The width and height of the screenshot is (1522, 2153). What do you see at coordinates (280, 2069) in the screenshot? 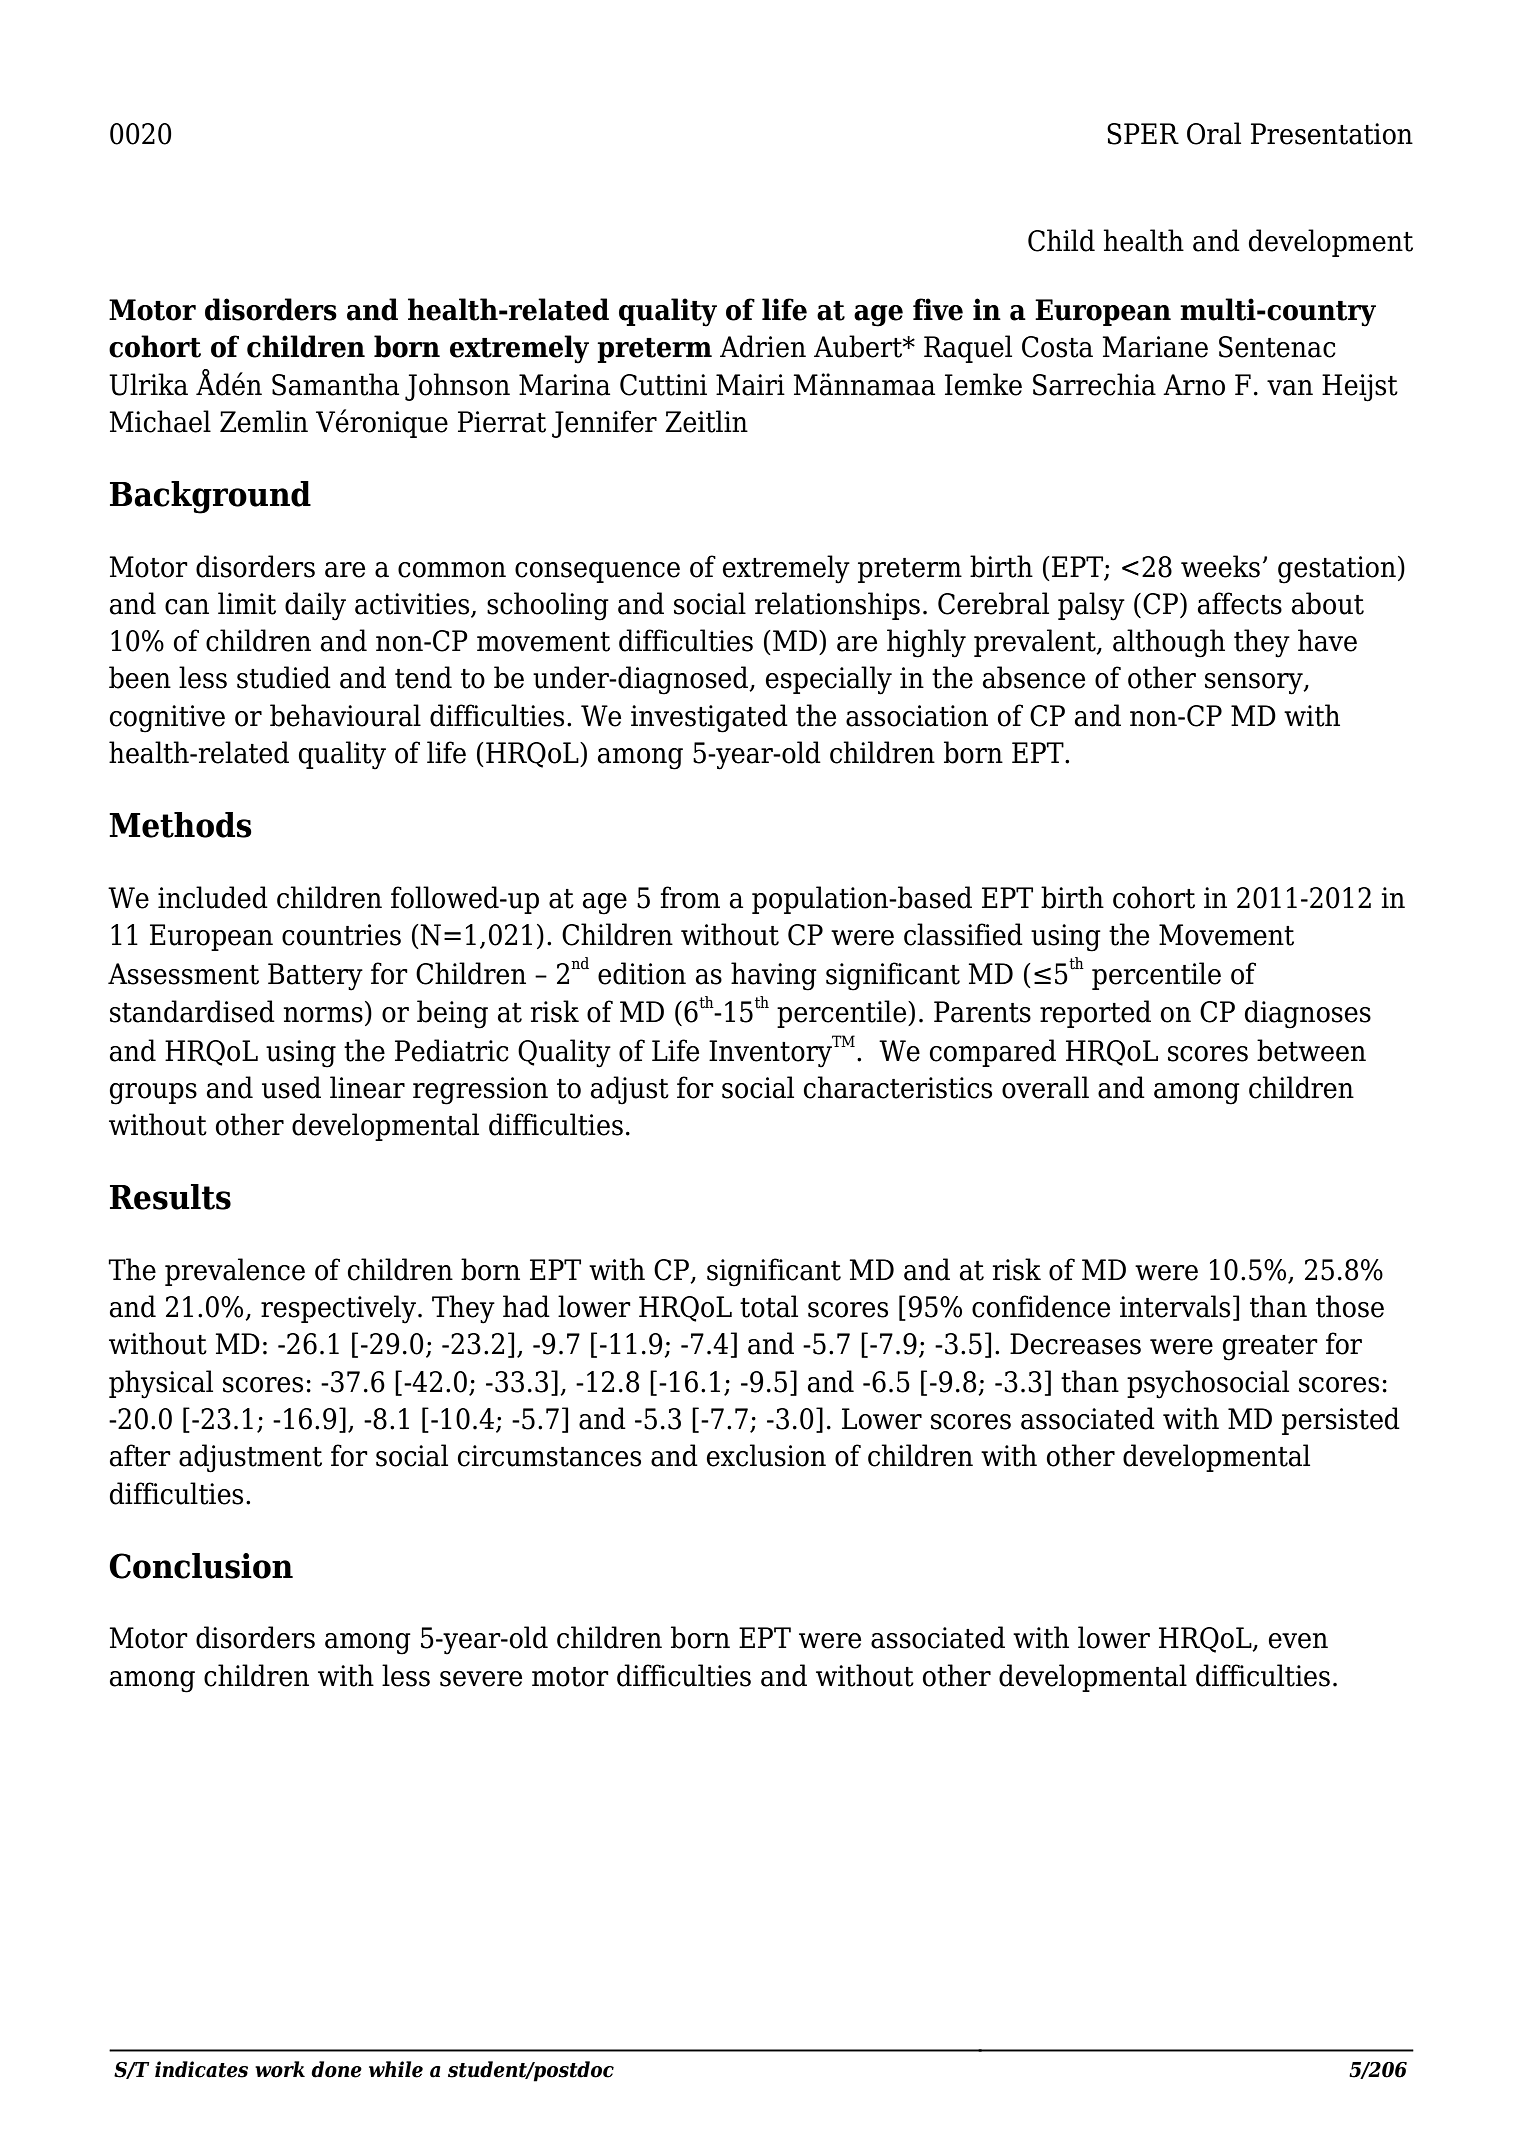
I see `work` at bounding box center [280, 2069].
